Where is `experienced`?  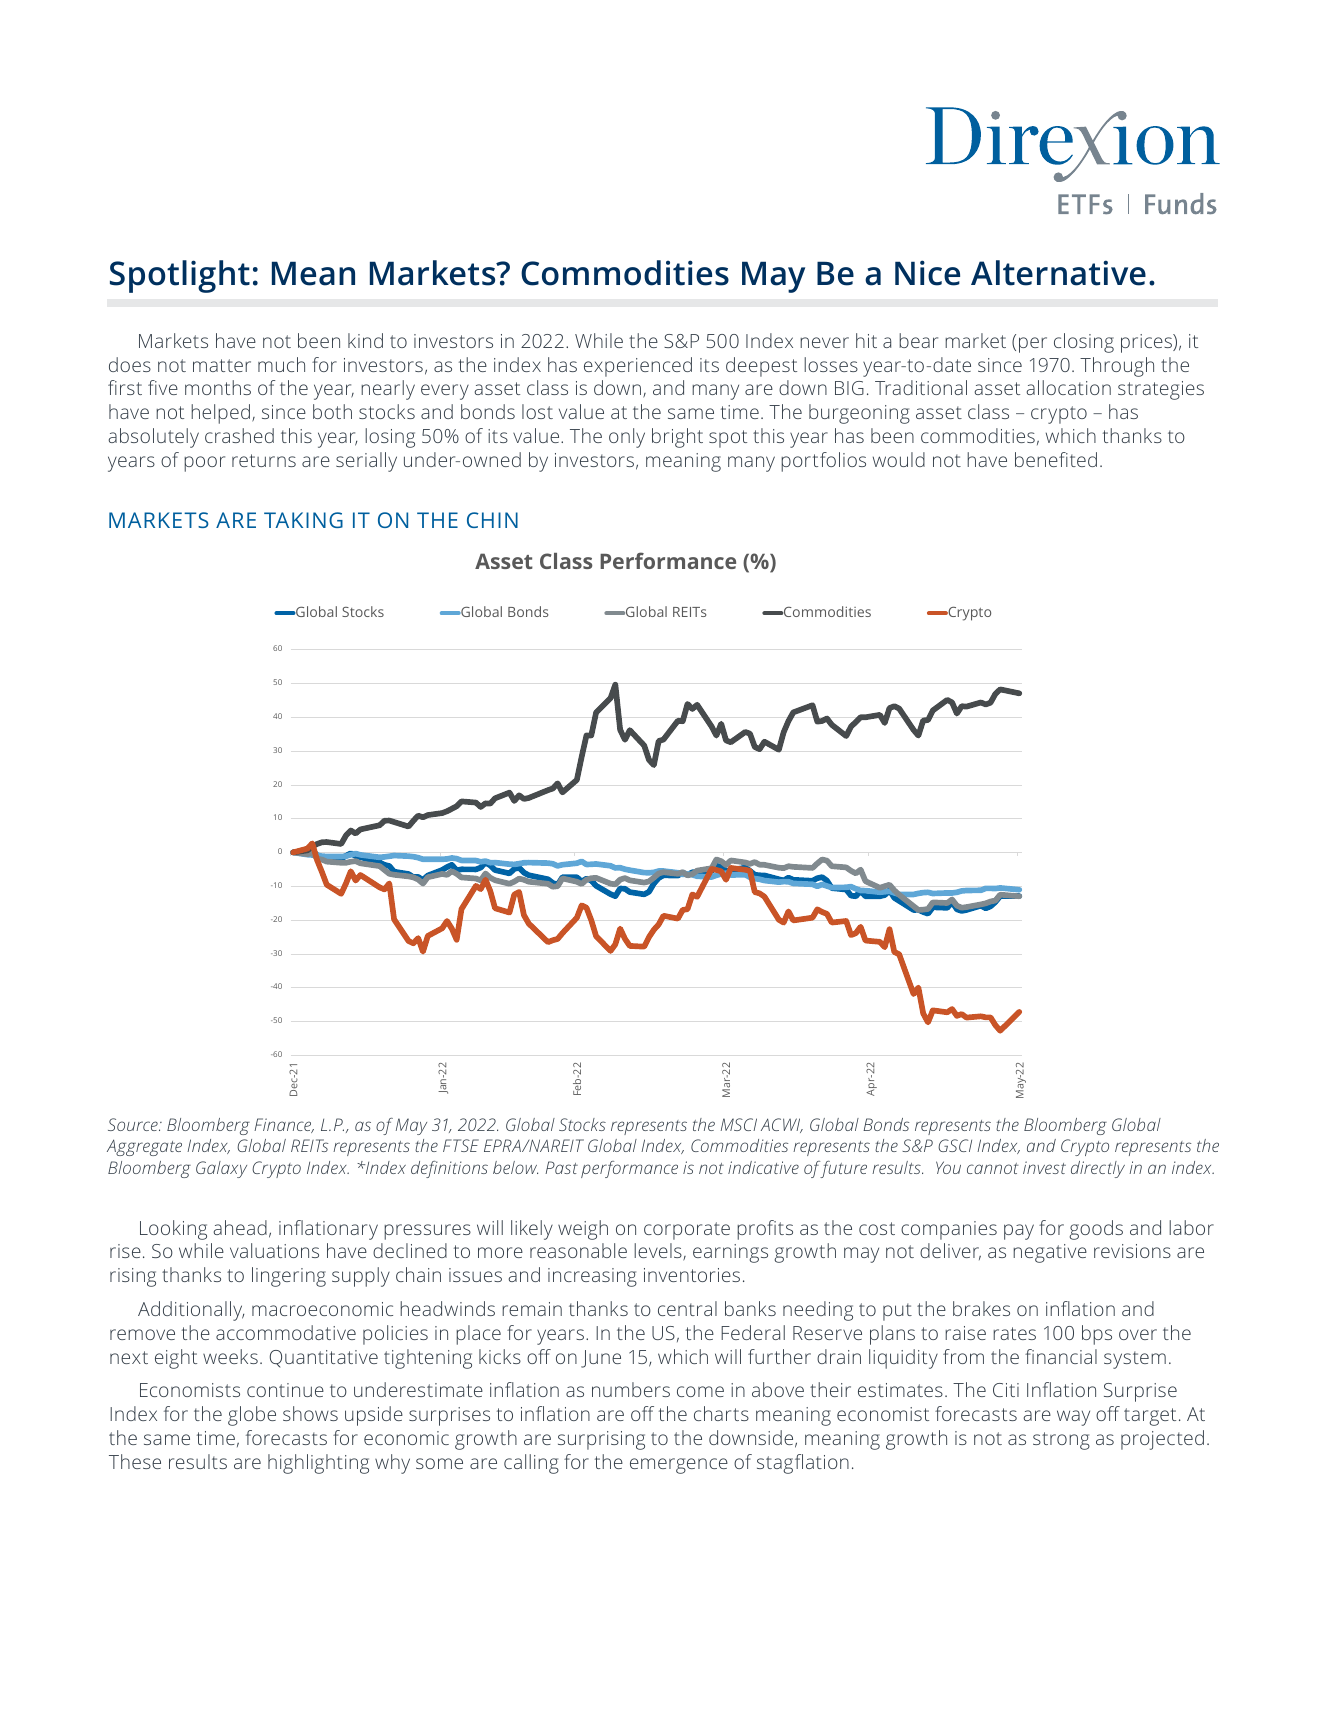 experienced is located at coordinates (638, 367).
